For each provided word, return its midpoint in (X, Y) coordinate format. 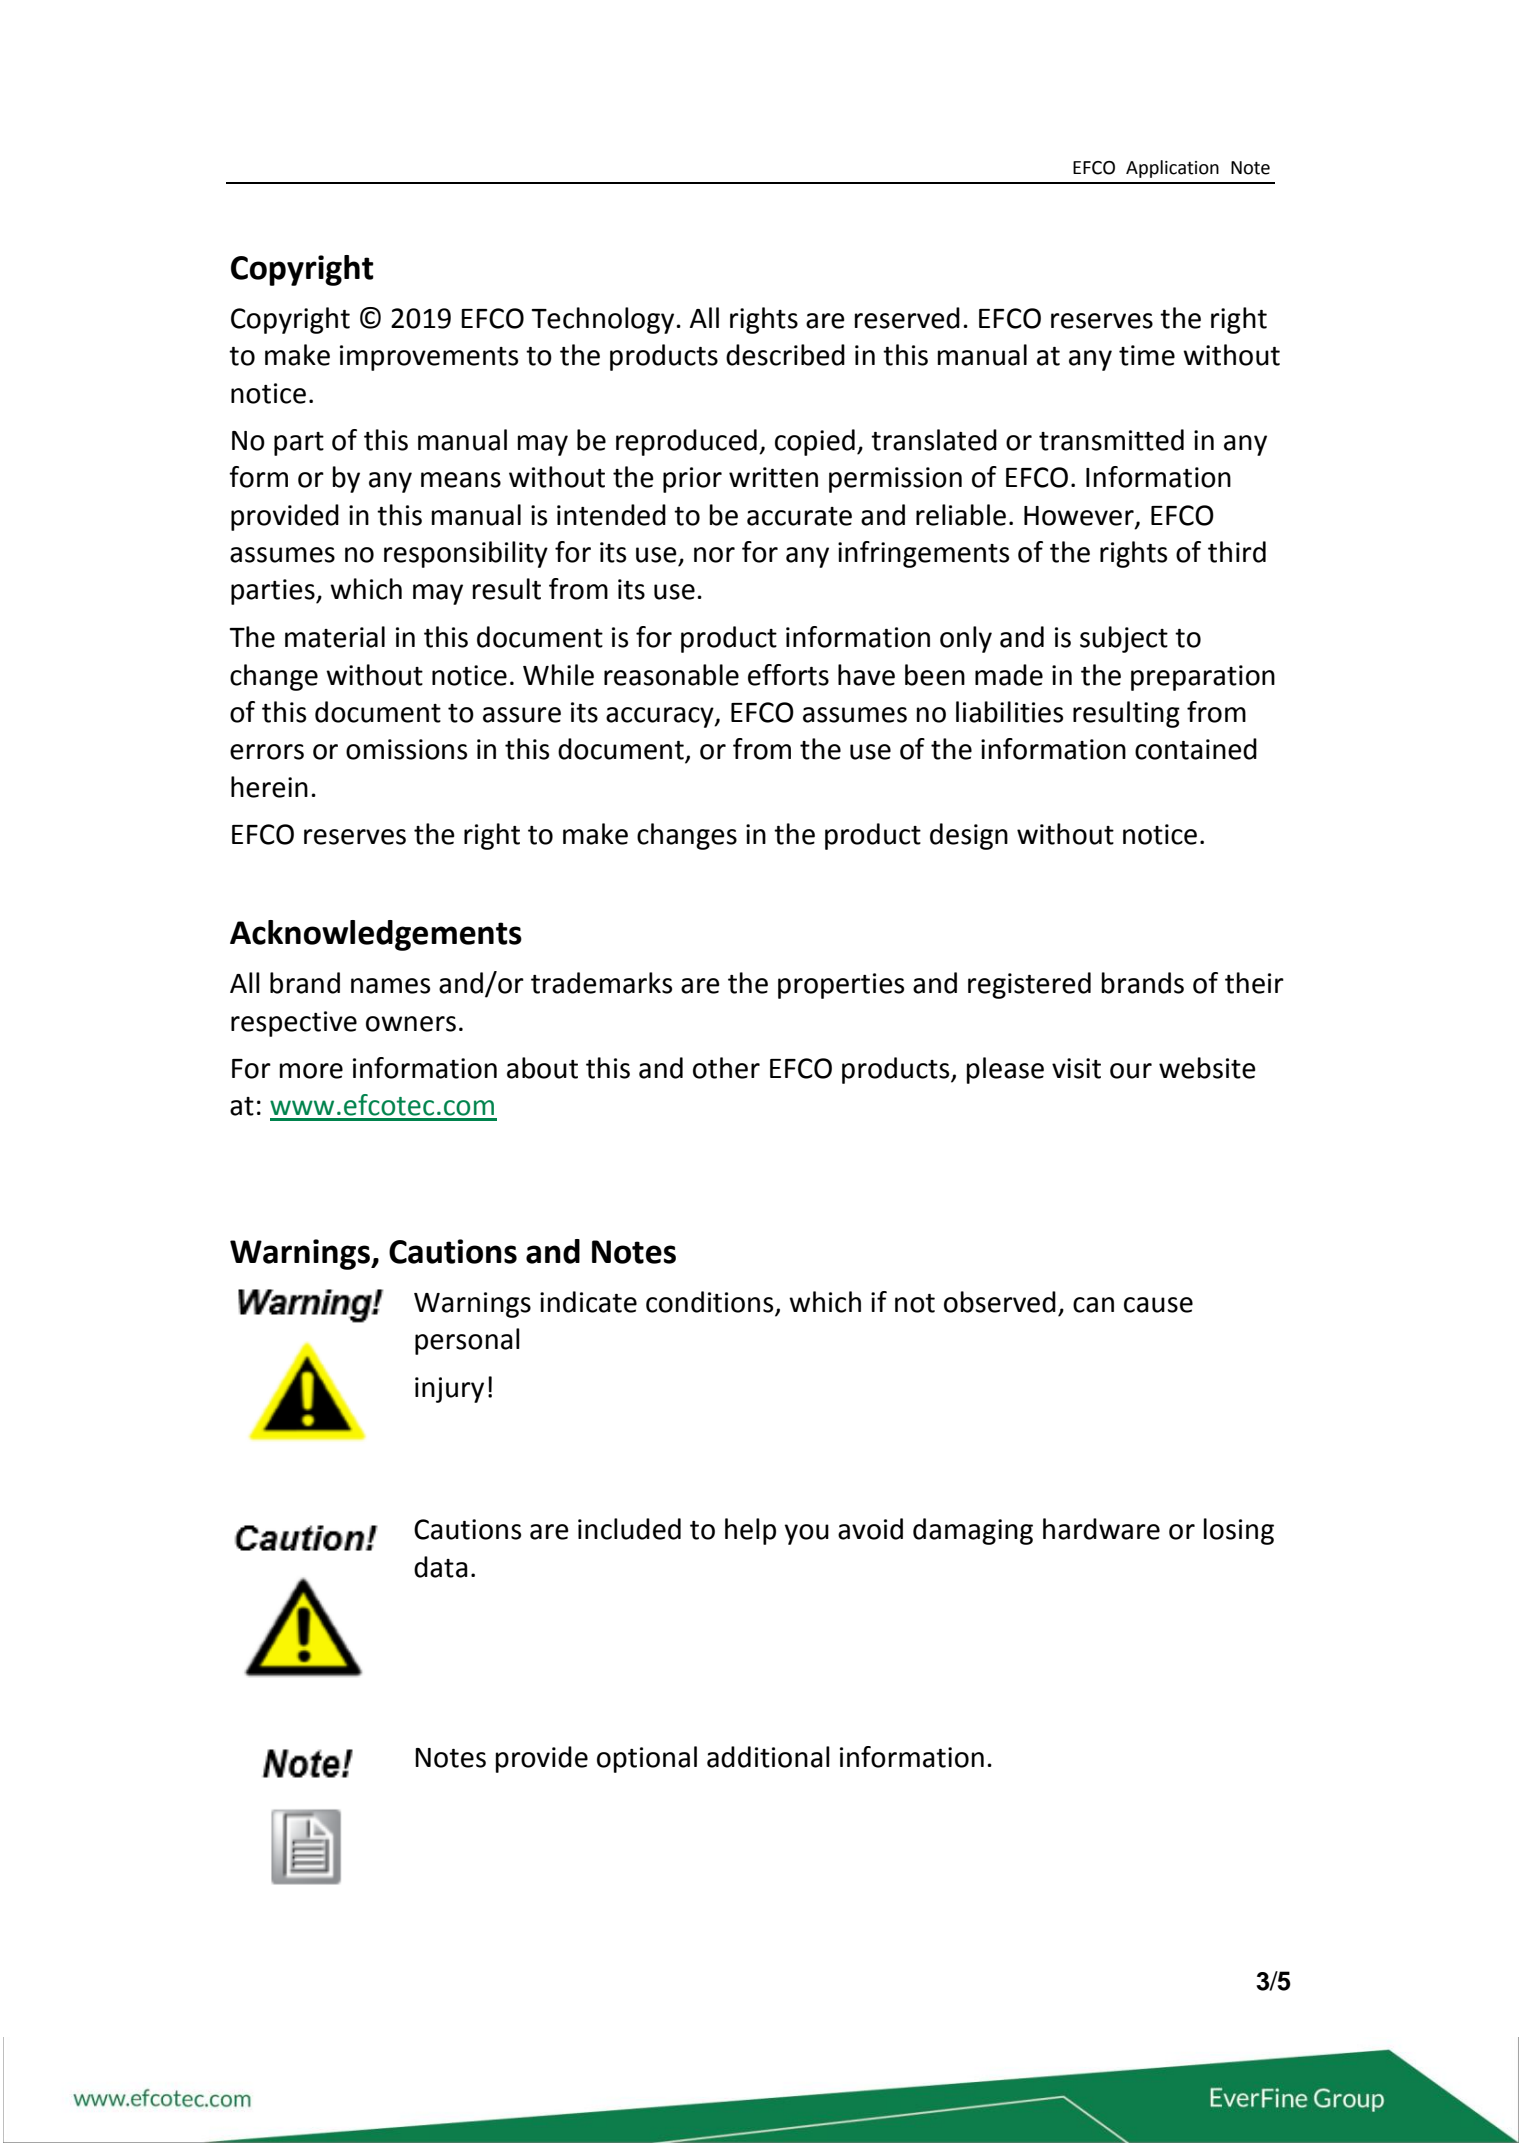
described (785, 355)
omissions (406, 749)
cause (1158, 1305)
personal (467, 1341)
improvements (429, 358)
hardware (1101, 1529)
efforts (788, 675)
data (441, 1567)
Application (1172, 169)
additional (768, 1757)
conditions (709, 1302)
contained (1196, 749)
